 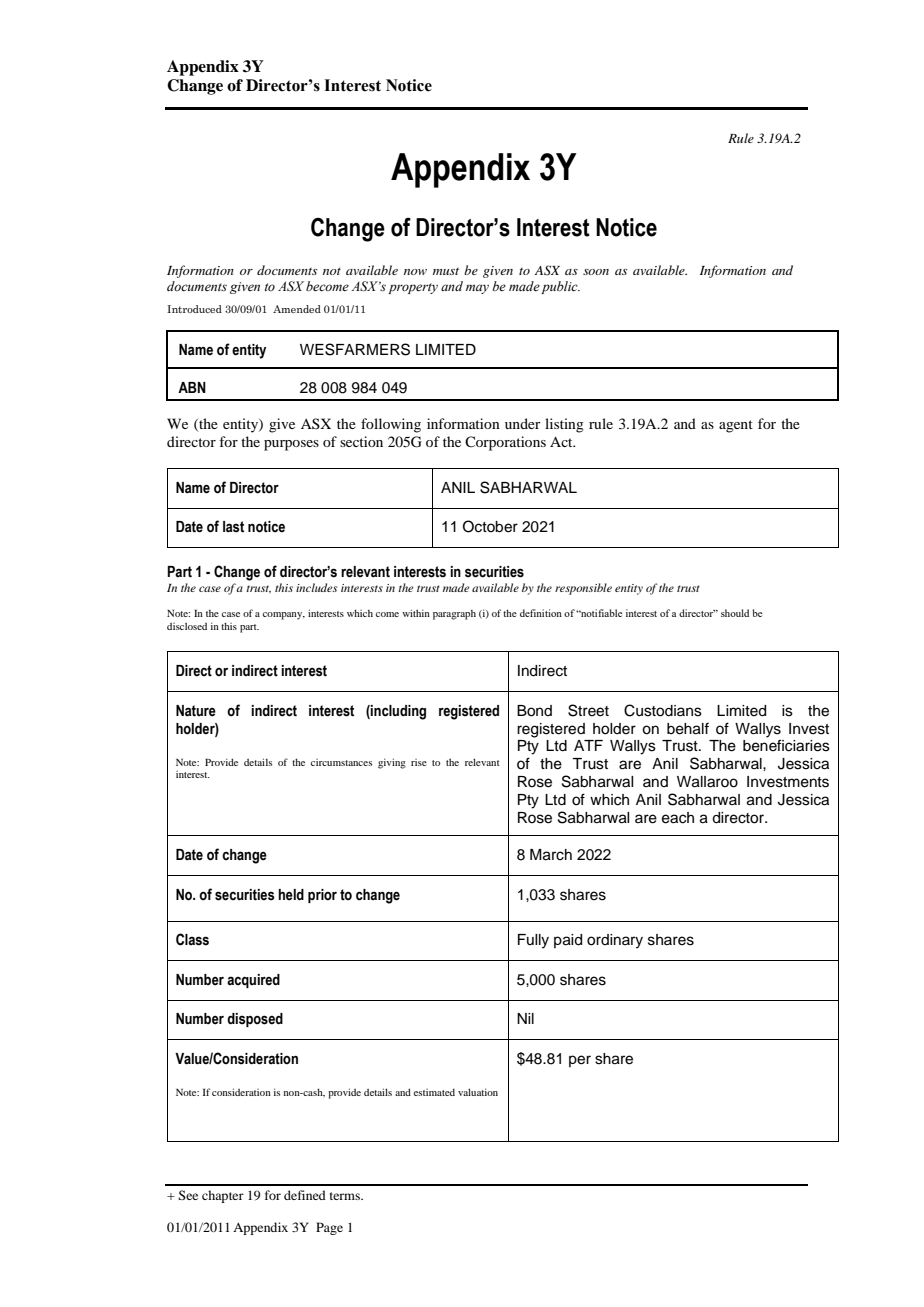 I want to click on March, so click(x=551, y=855).
